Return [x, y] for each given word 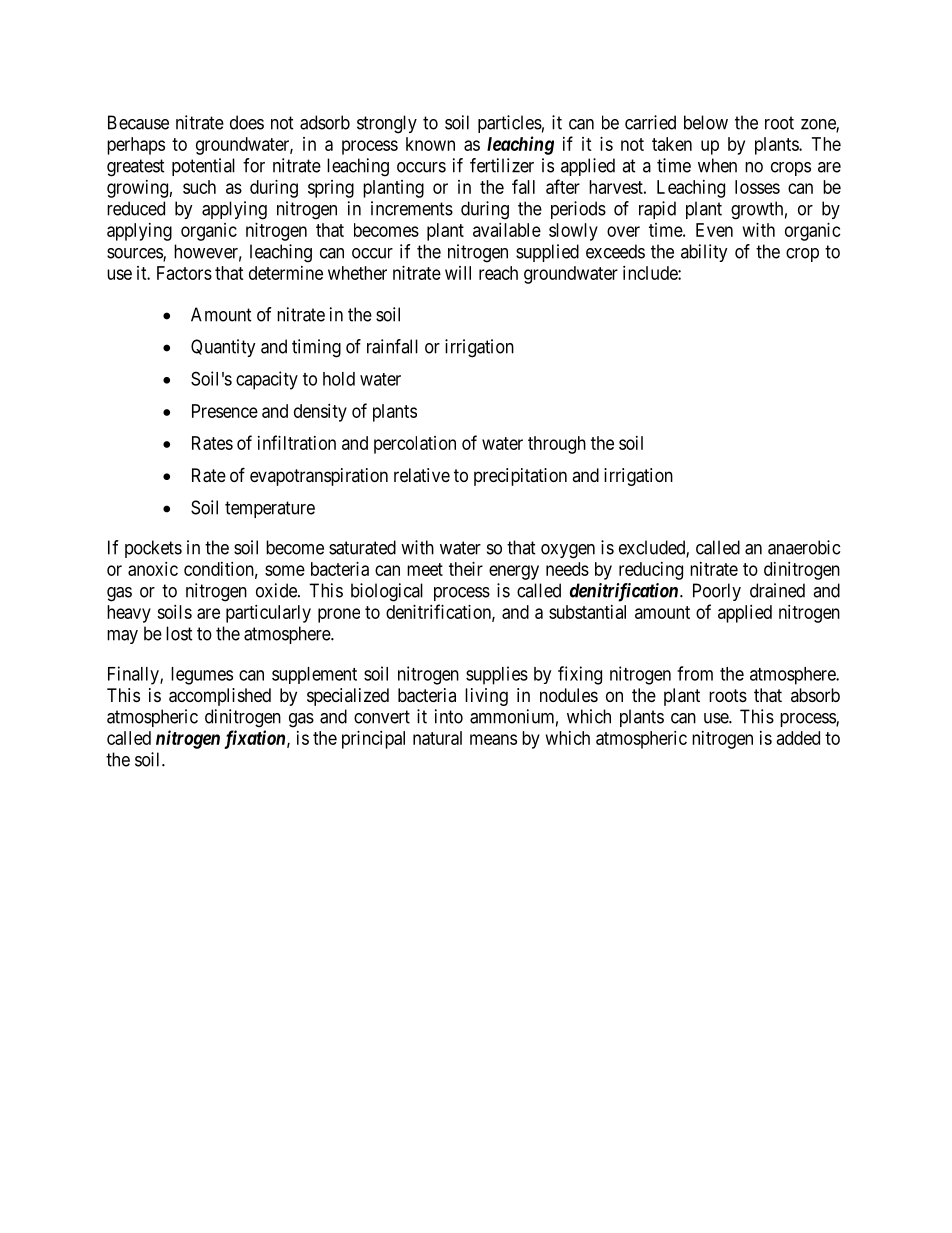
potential [203, 167]
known [430, 144]
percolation [415, 445]
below [706, 122]
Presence [225, 411]
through [557, 445]
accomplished [220, 697]
